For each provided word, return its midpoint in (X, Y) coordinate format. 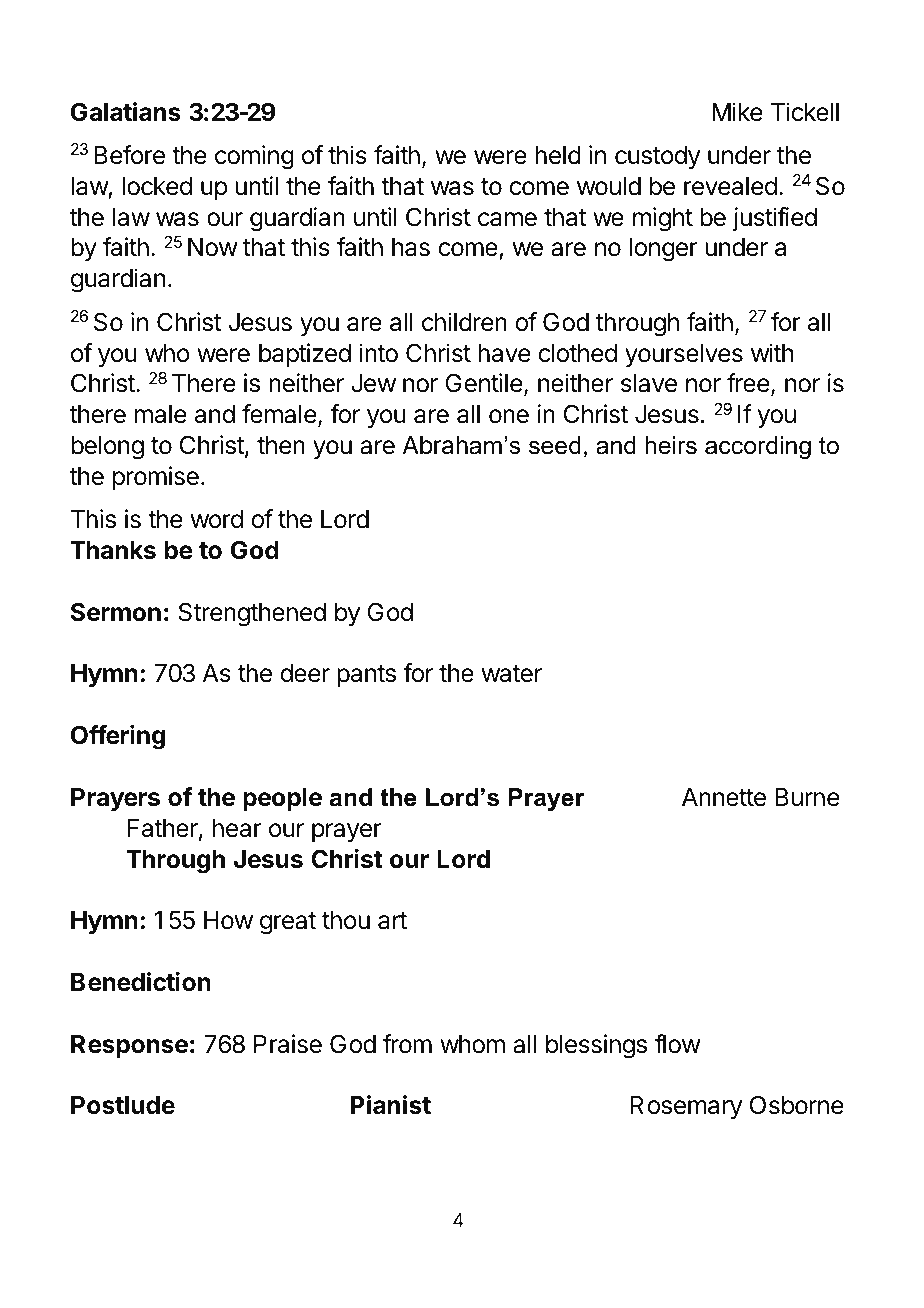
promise (156, 478)
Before (129, 155)
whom (472, 1044)
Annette (724, 797)
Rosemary (686, 1107)
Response (129, 1046)
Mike (737, 112)
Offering (118, 737)
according (758, 448)
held (558, 155)
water (512, 674)
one (509, 416)
